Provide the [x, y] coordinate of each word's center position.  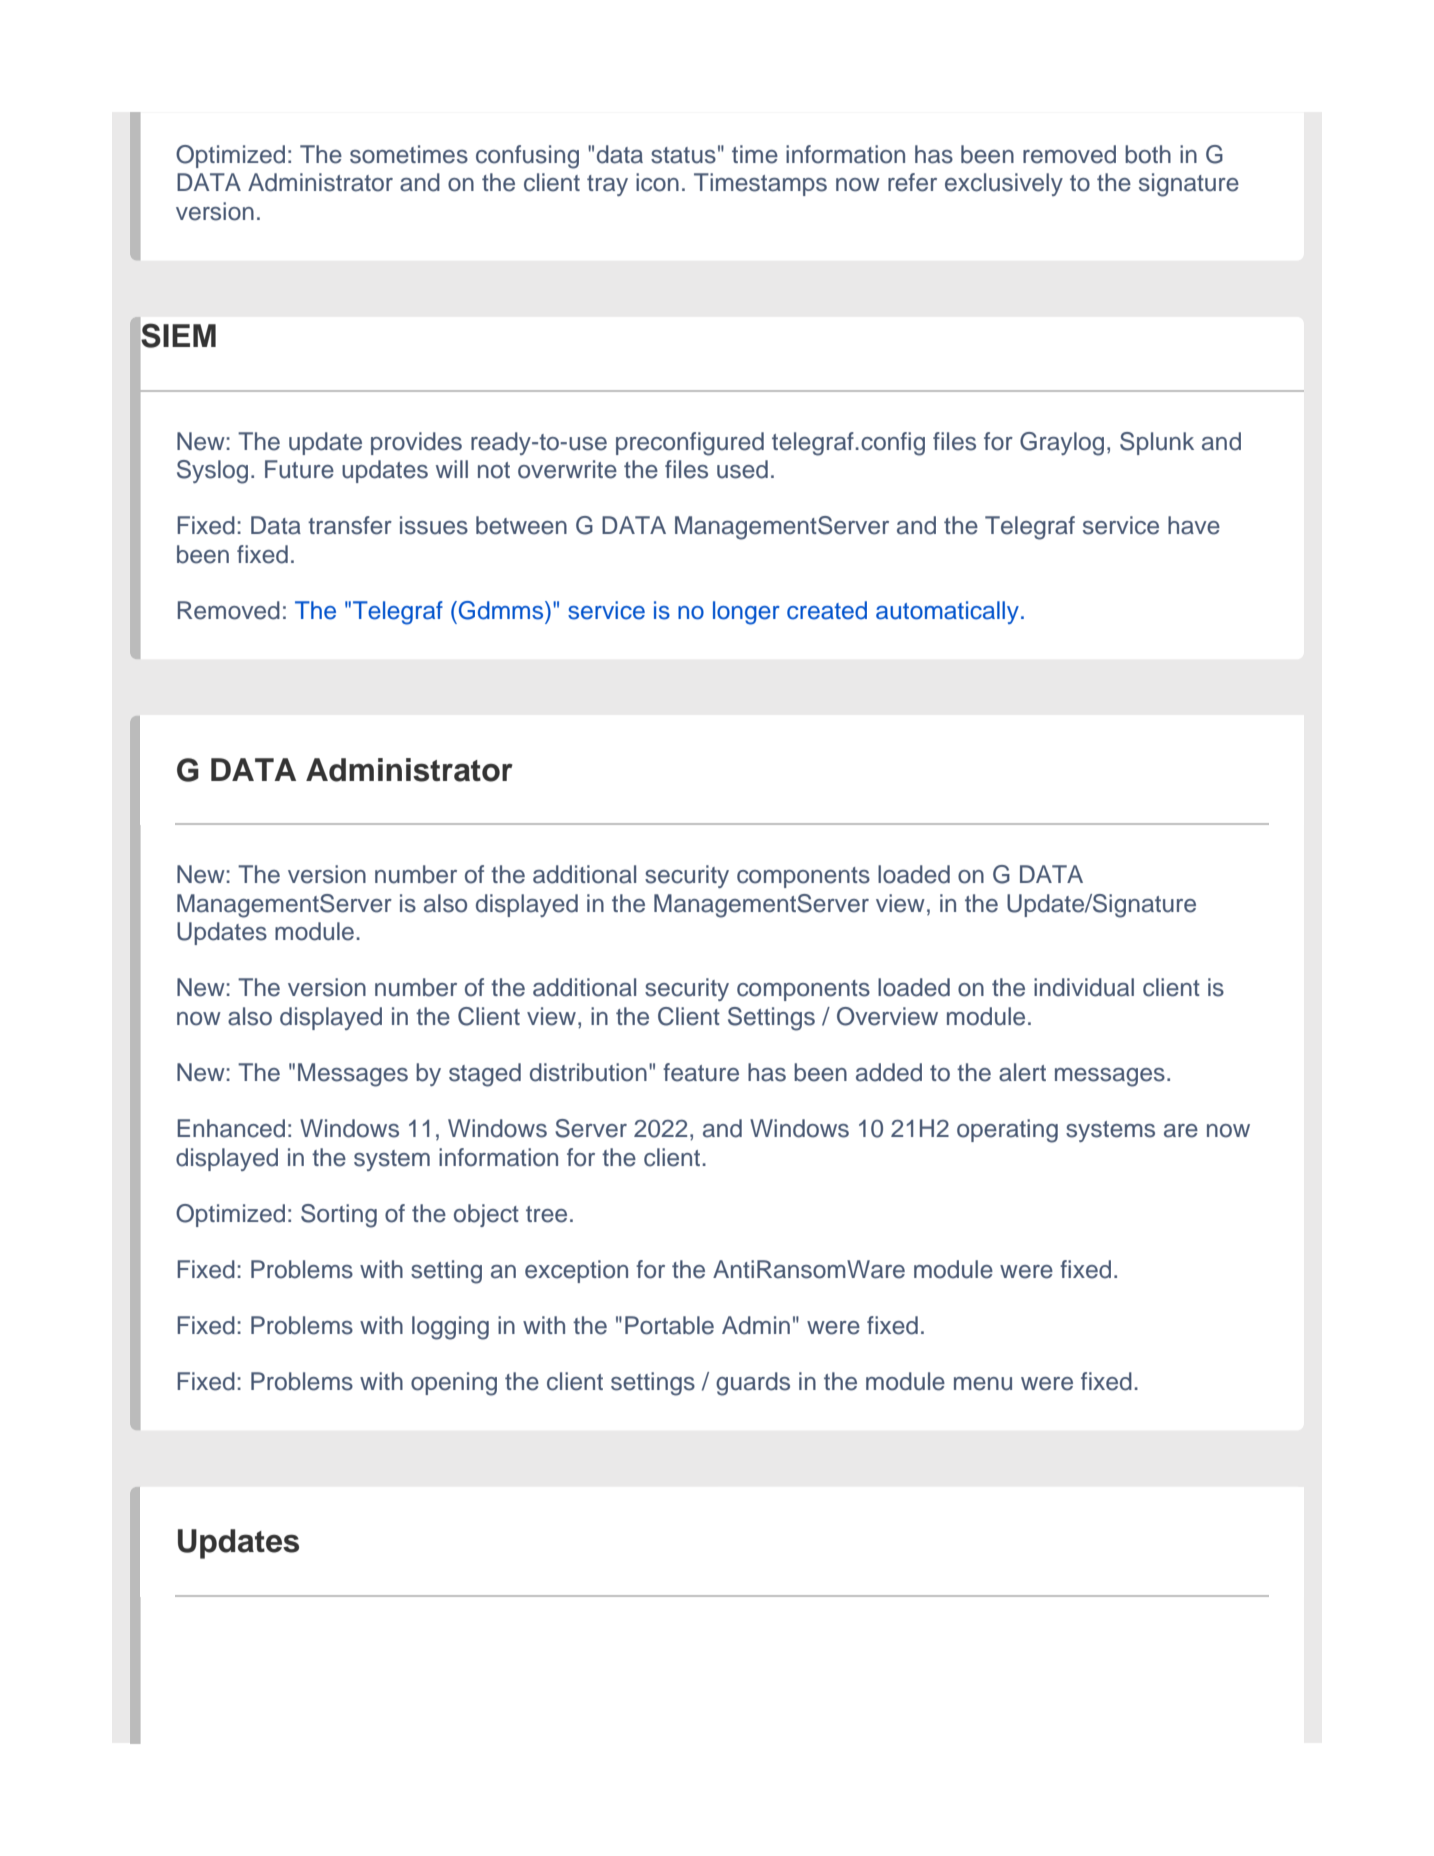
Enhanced [231, 1128]
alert [1022, 1072]
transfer [350, 525]
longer [746, 613]
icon [657, 182]
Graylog [1062, 444]
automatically [947, 612]
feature [701, 1072]
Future [299, 469]
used [742, 469]
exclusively [1004, 184]
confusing [527, 157]
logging [450, 1328]
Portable [669, 1325]
